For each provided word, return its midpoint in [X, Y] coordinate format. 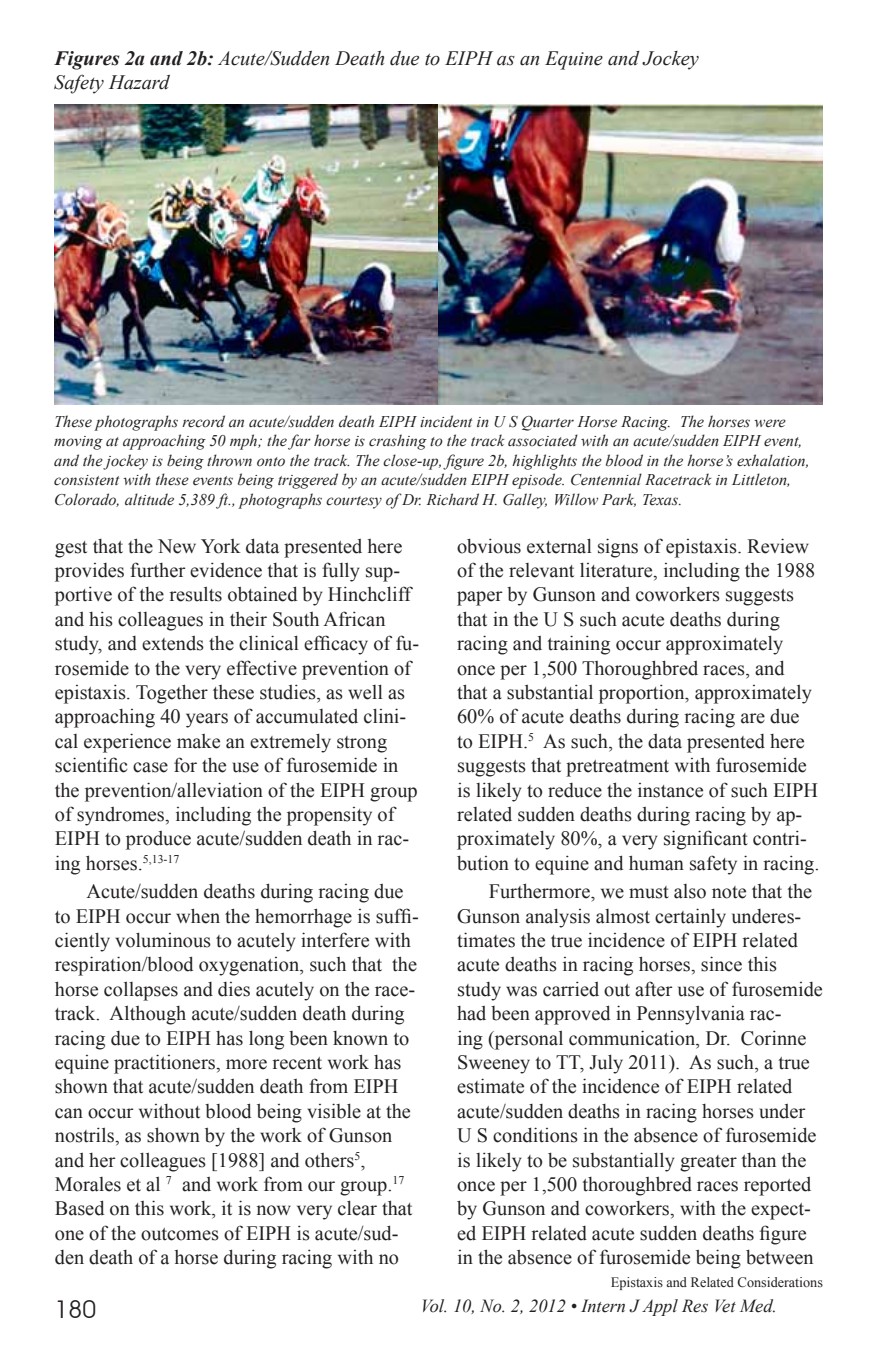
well [365, 692]
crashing [398, 442]
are [753, 718]
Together [172, 694]
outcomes [180, 1234]
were [770, 423]
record [203, 421]
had [471, 1013]
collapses [141, 991]
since [721, 964]
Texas [661, 500]
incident [446, 421]
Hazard [139, 82]
